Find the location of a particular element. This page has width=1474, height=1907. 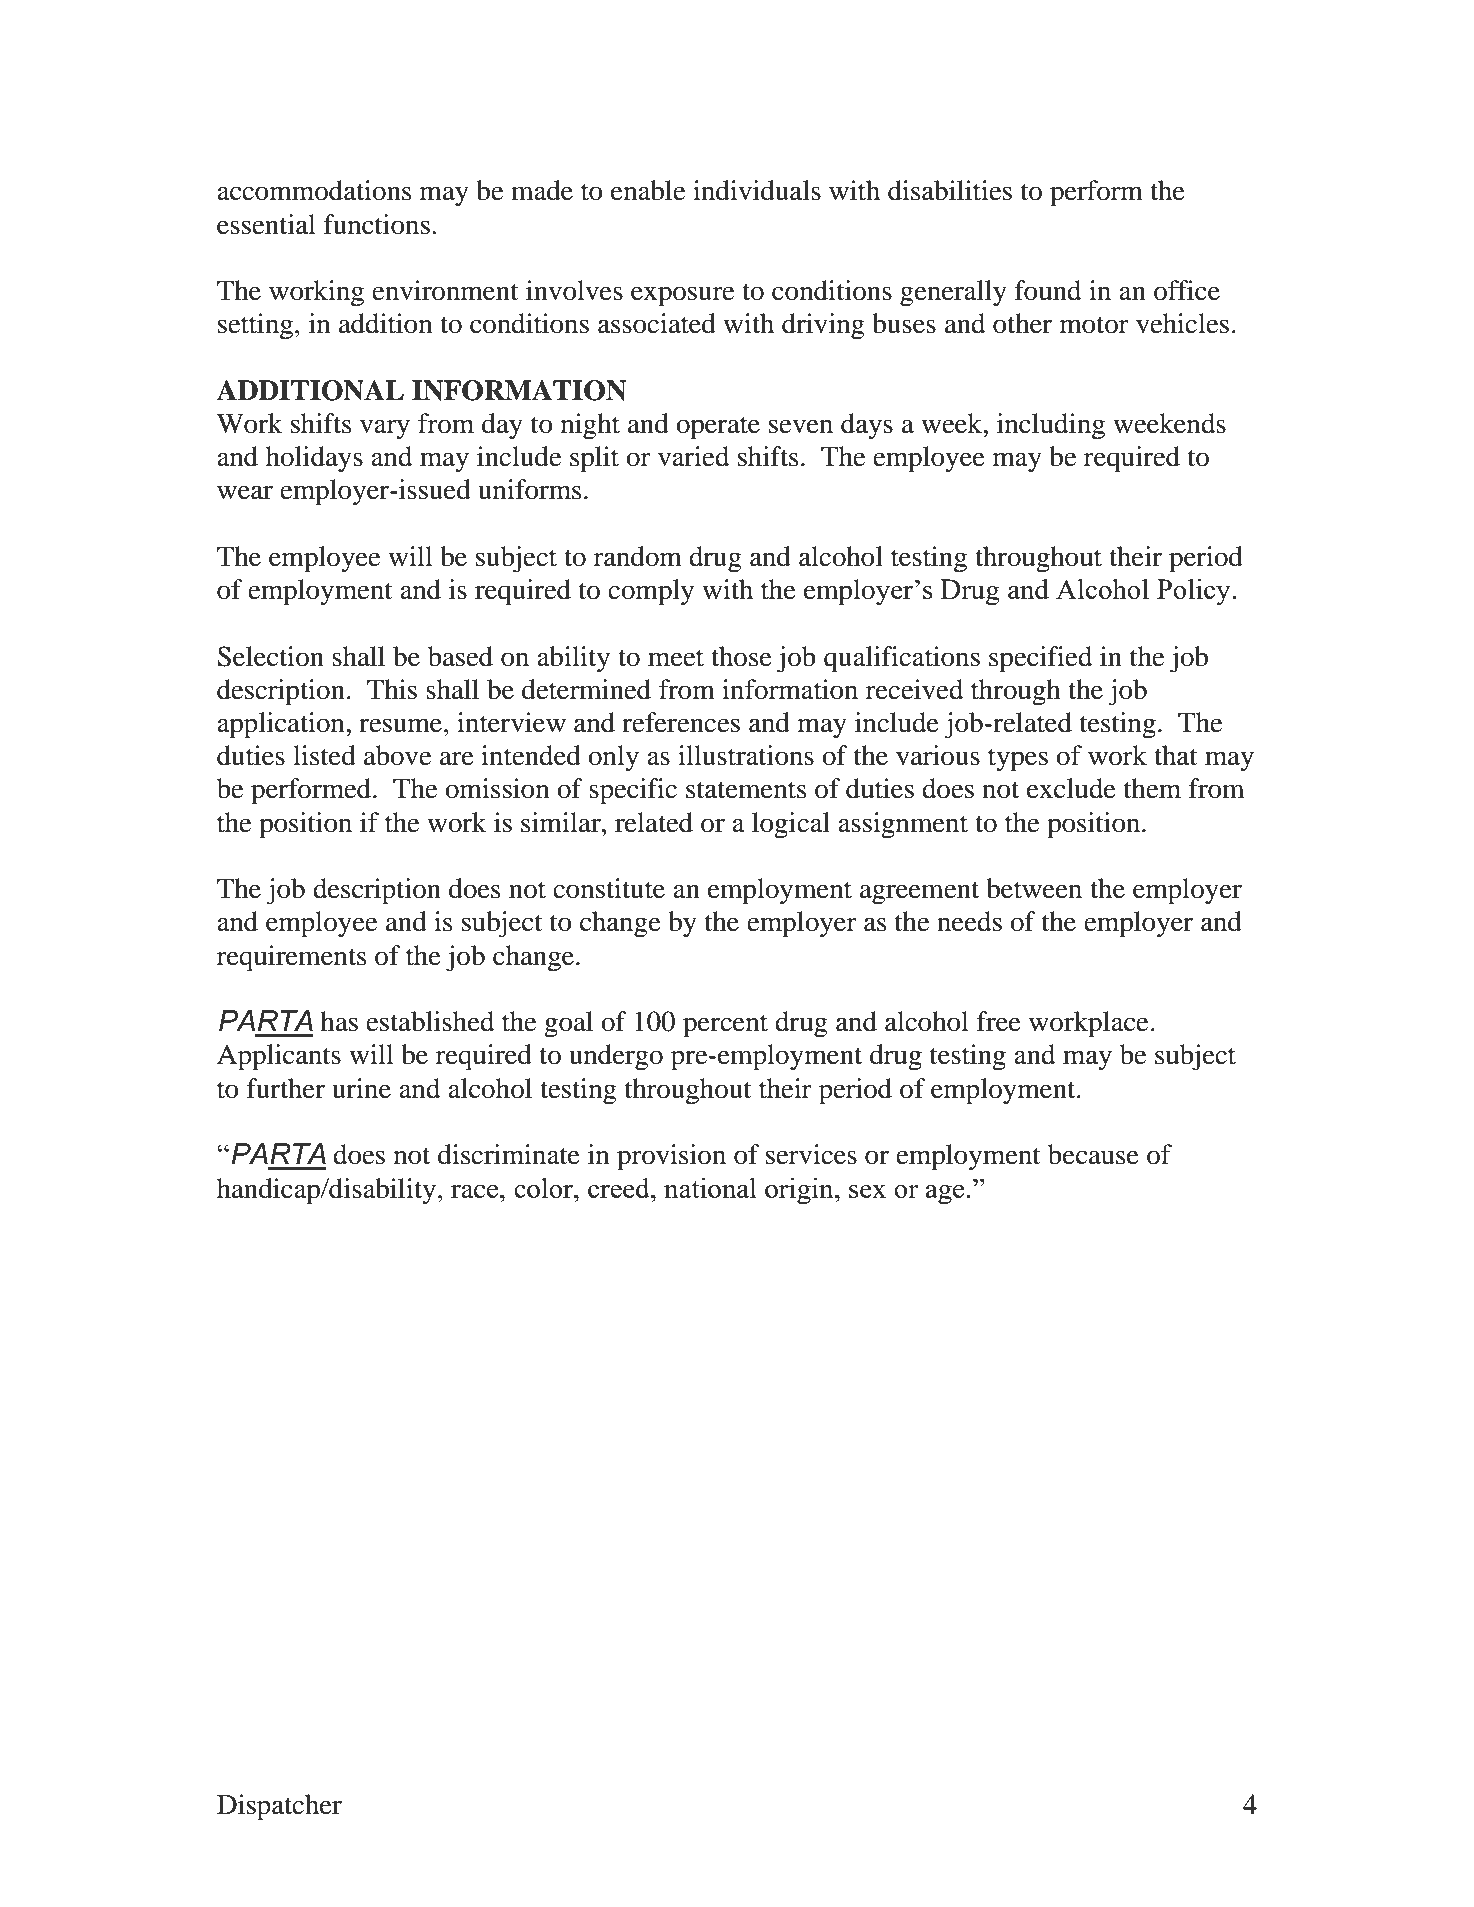

found is located at coordinates (1048, 290).
